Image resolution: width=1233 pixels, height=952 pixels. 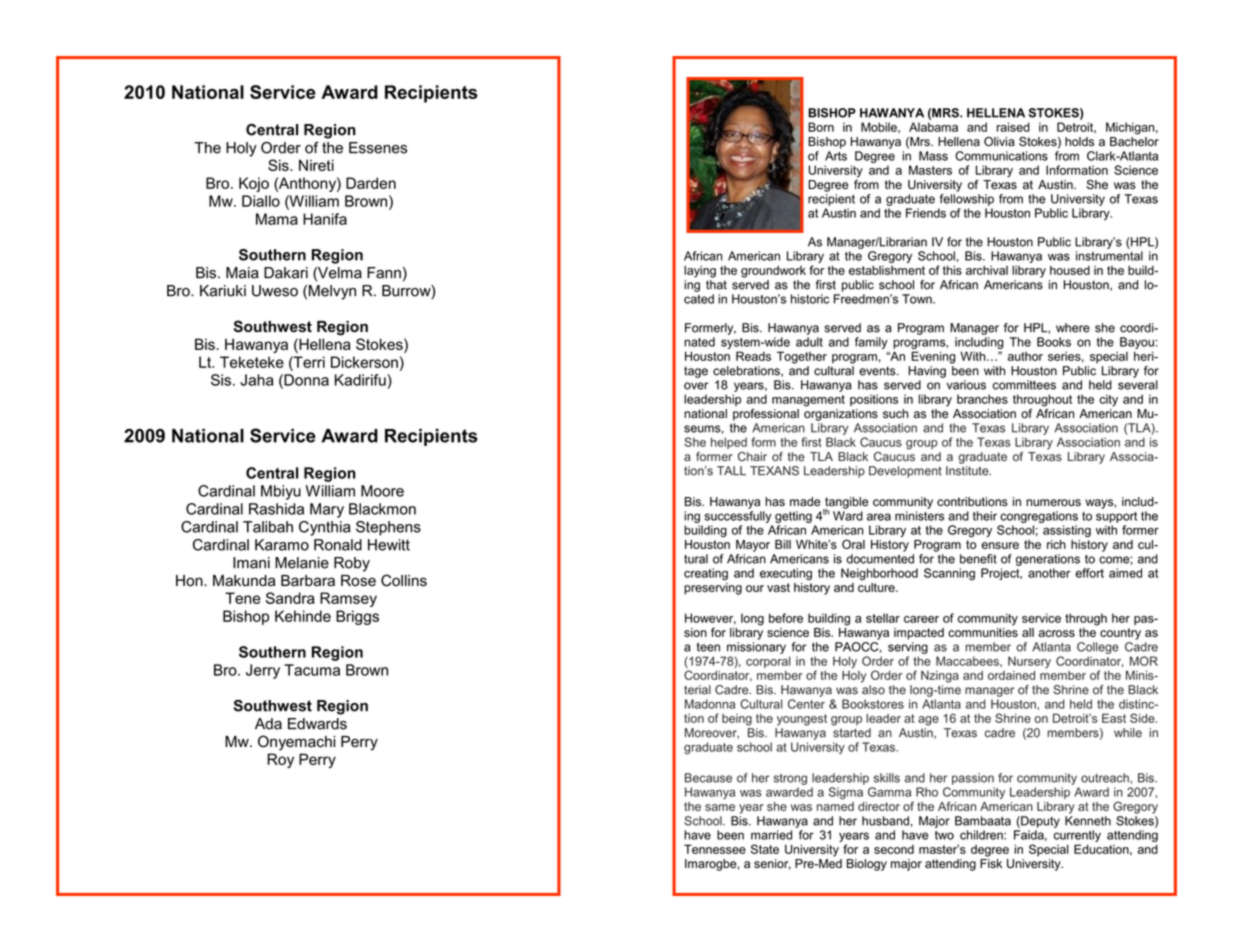 I want to click on numerous, so click(x=1053, y=503).
